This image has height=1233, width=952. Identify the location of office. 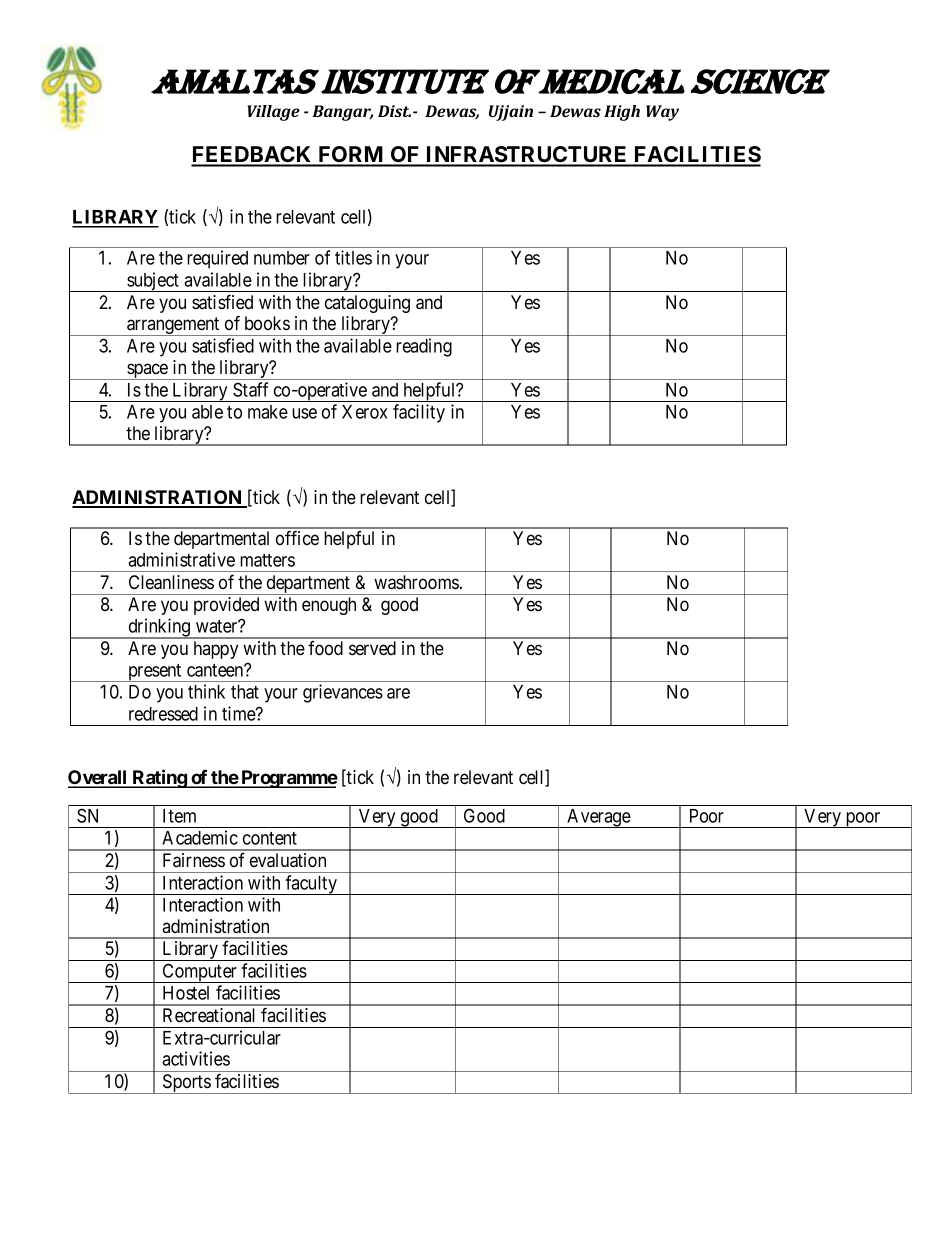
(297, 537).
